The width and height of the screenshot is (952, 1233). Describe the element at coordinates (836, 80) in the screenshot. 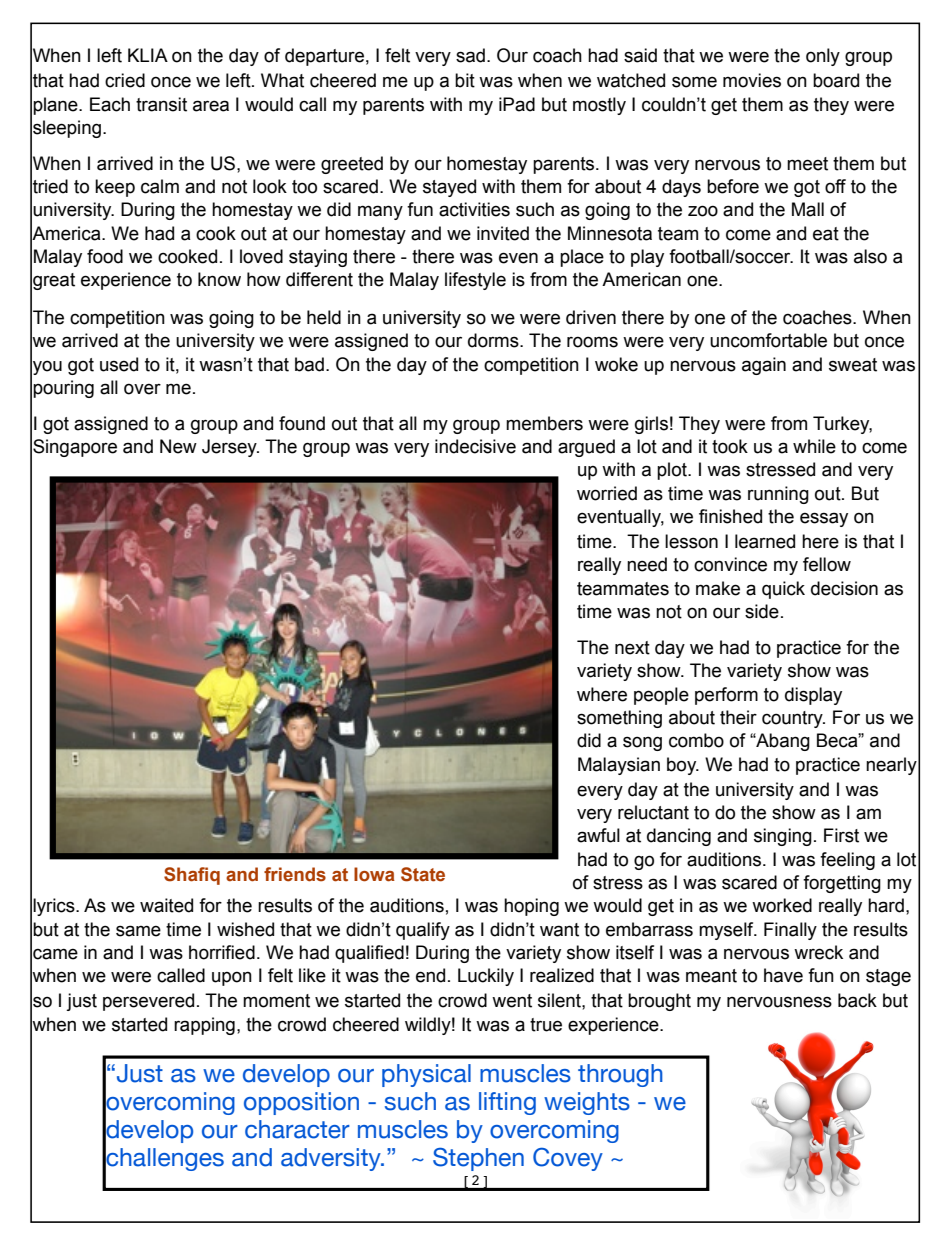

I see `board` at that location.
